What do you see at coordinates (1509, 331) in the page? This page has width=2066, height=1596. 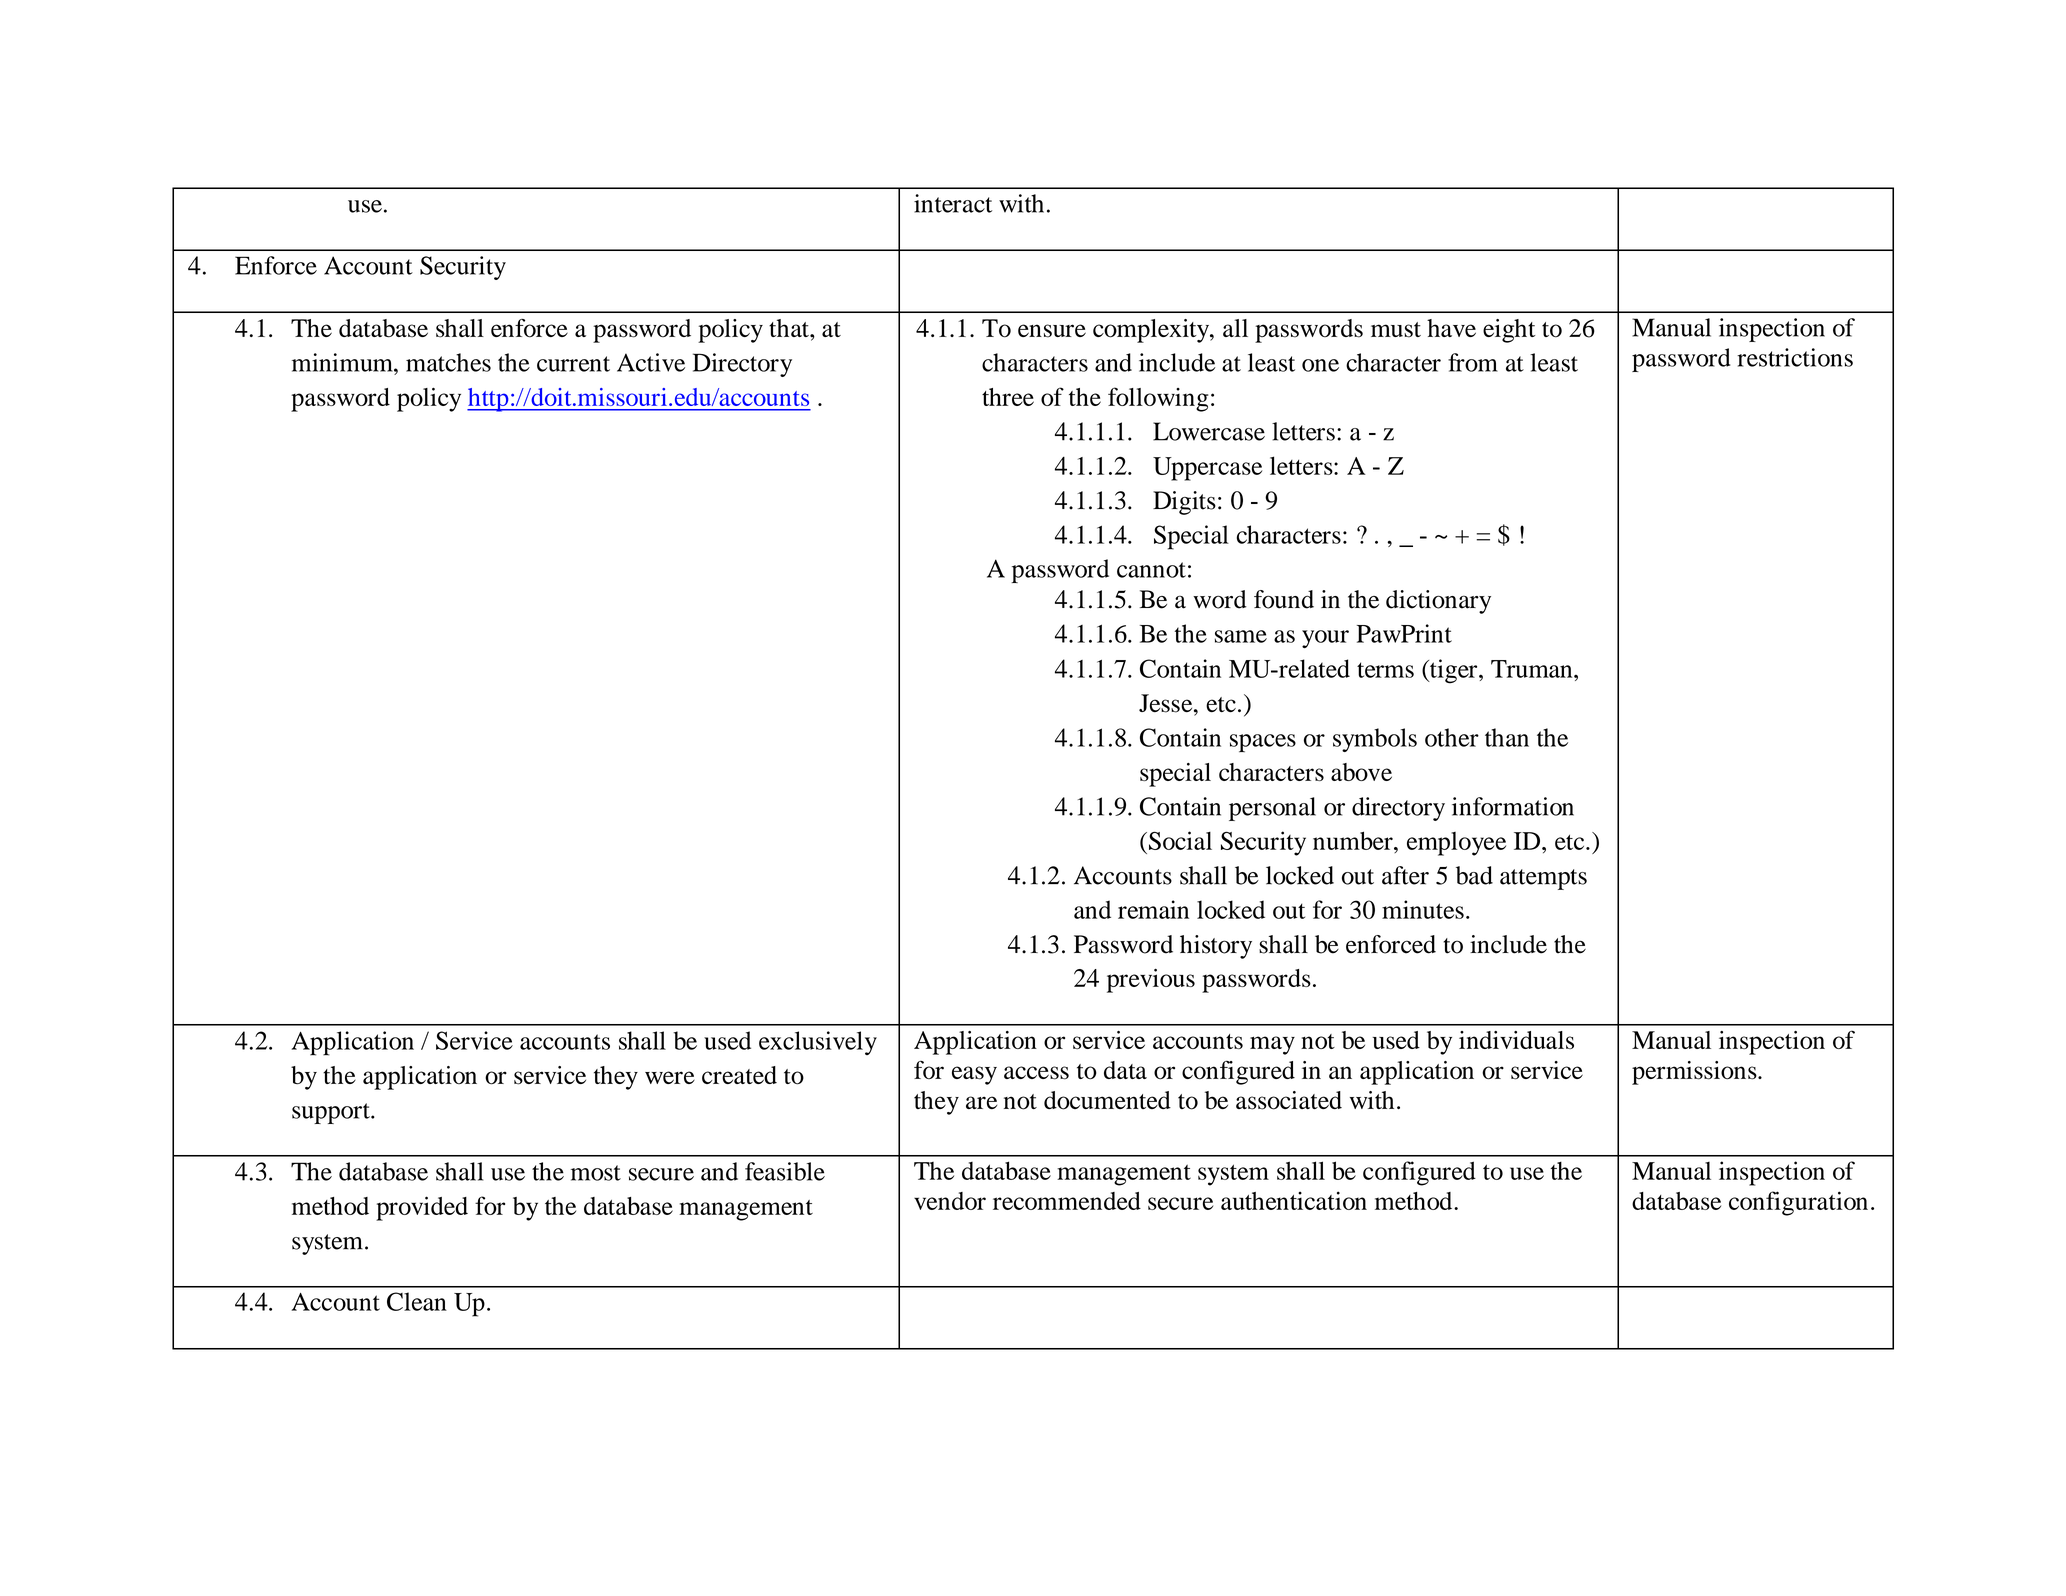 I see `eight` at bounding box center [1509, 331].
